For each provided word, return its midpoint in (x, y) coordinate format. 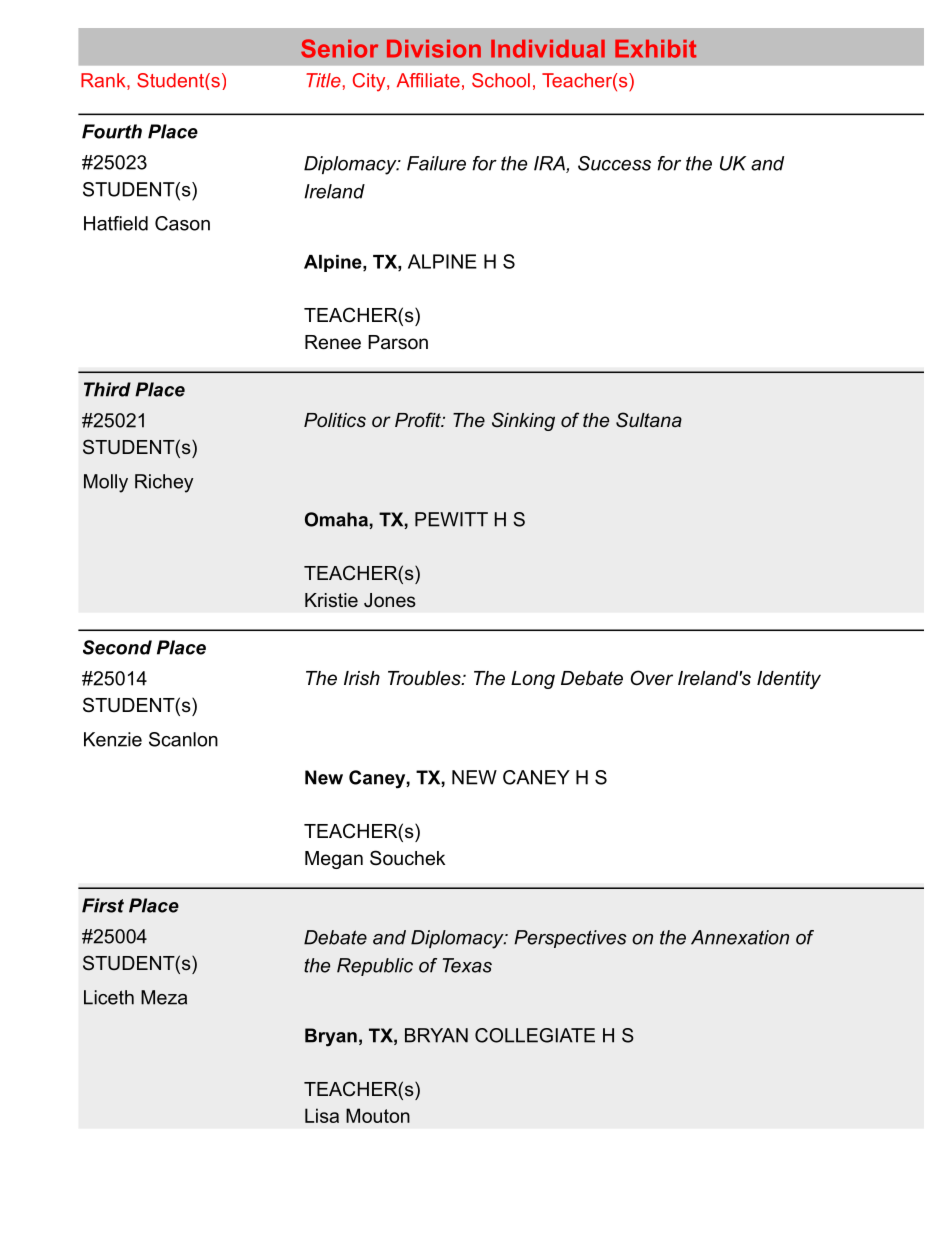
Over (652, 678)
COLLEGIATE (535, 1035)
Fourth (112, 131)
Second (117, 647)
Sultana (649, 420)
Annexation (740, 937)
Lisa (322, 1115)
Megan (334, 860)
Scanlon (183, 739)
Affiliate (428, 80)
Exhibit (655, 49)
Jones (390, 600)
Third (107, 389)
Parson (398, 342)
